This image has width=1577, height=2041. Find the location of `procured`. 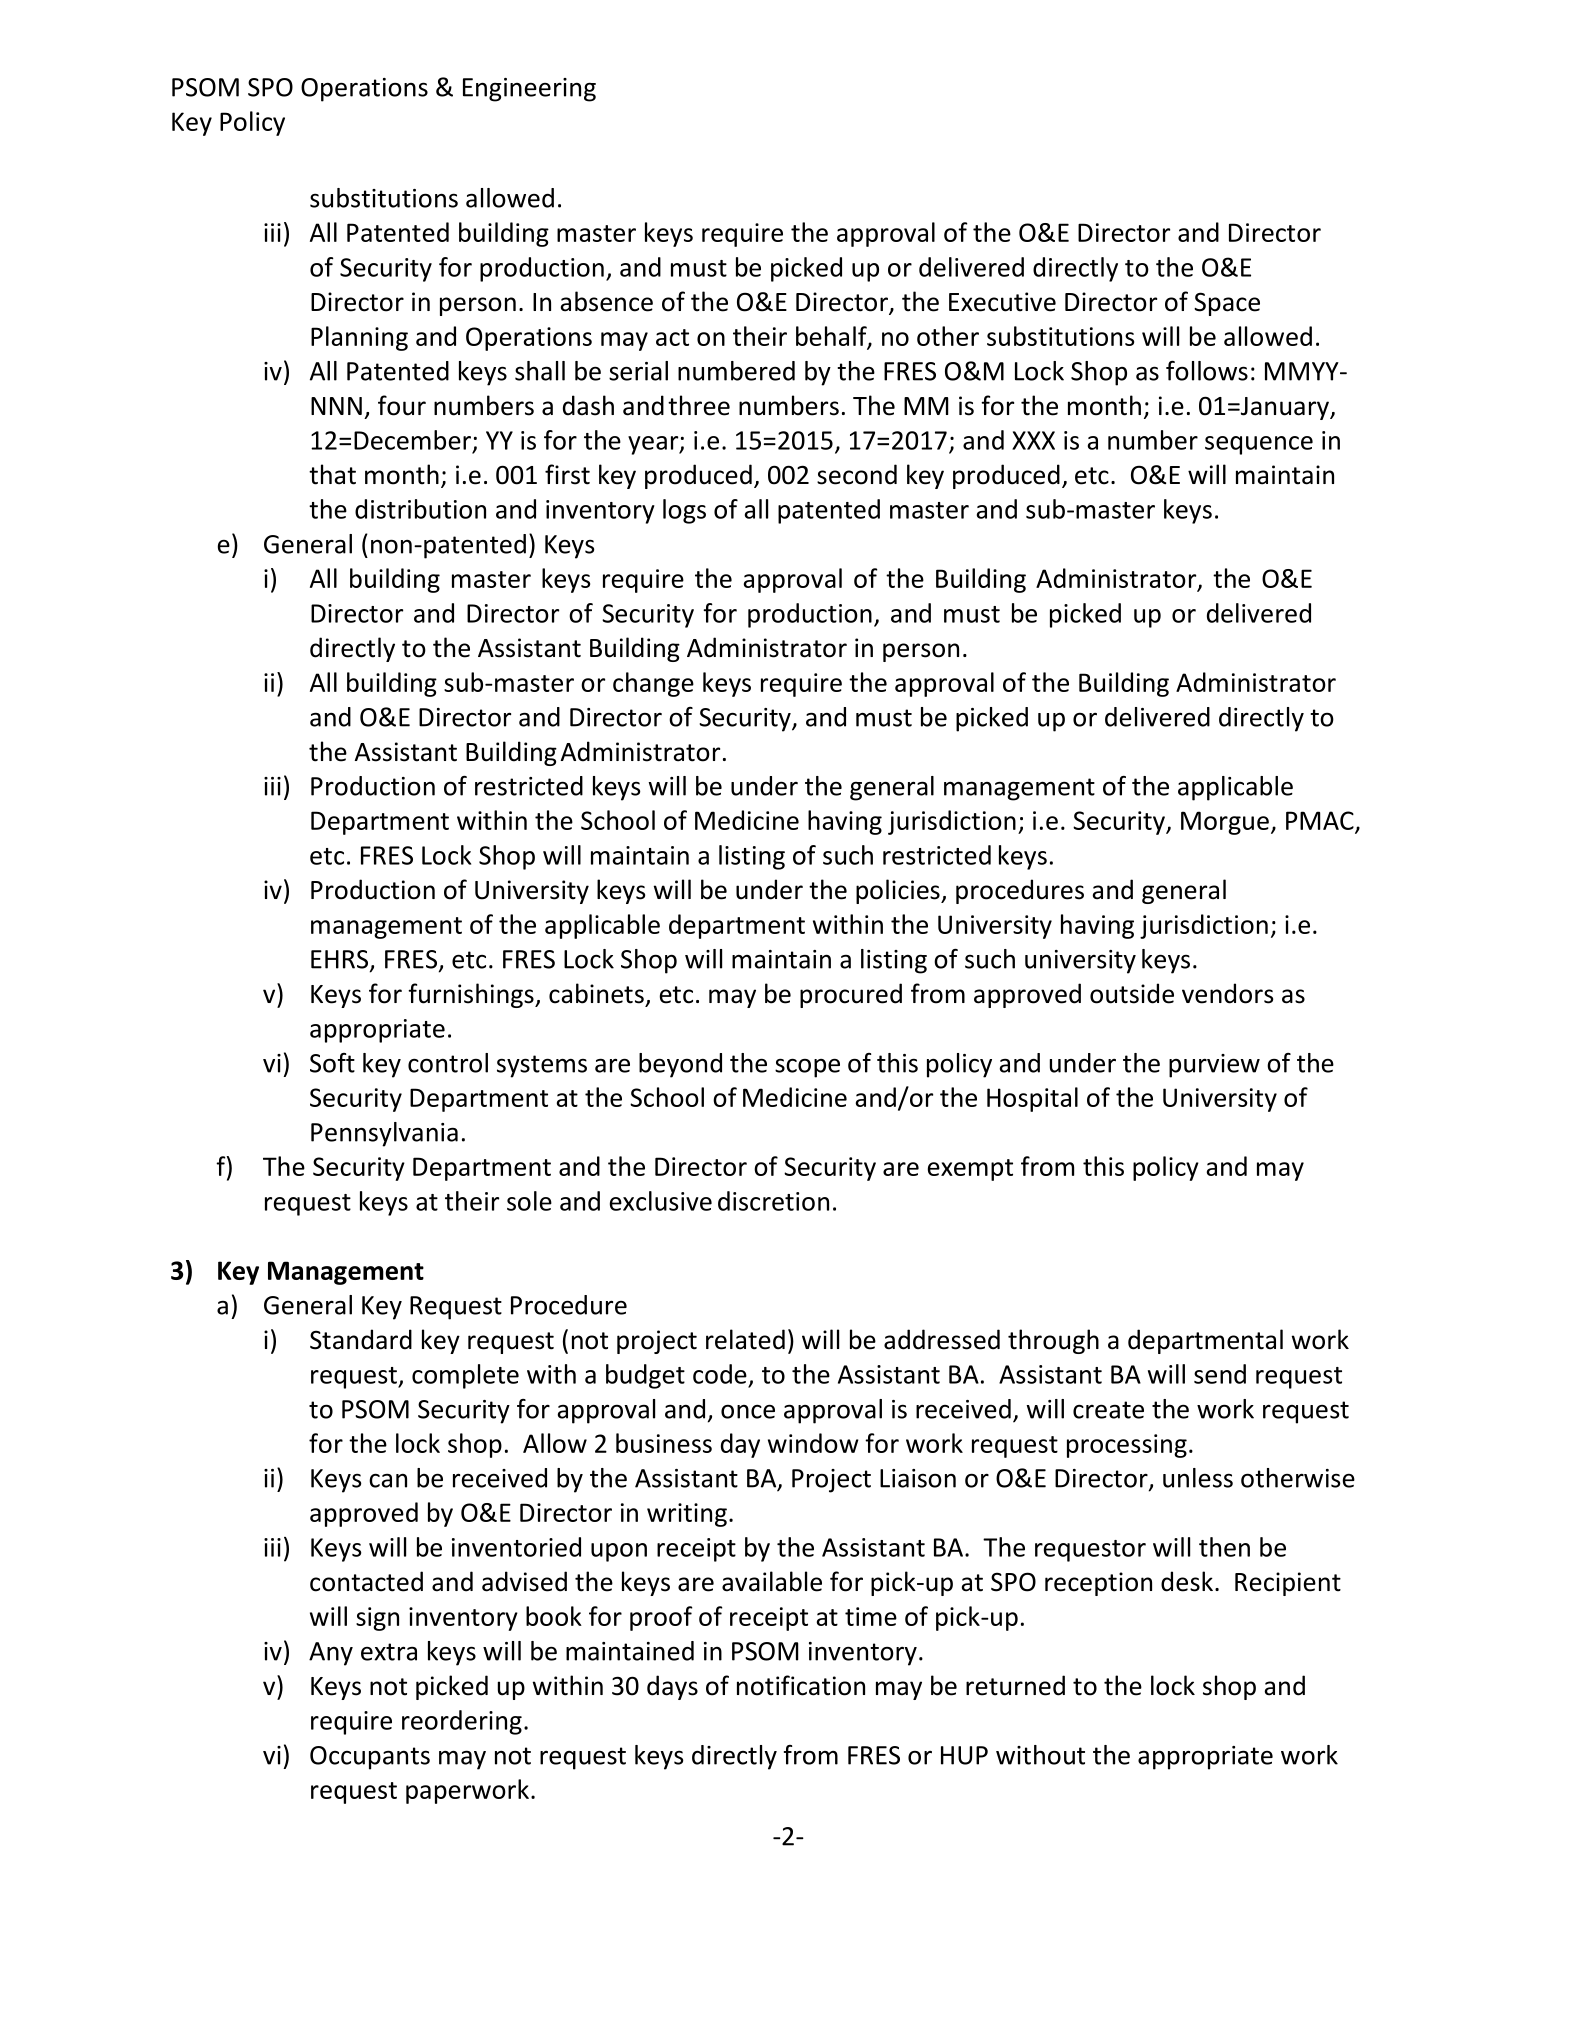

procured is located at coordinates (851, 995).
